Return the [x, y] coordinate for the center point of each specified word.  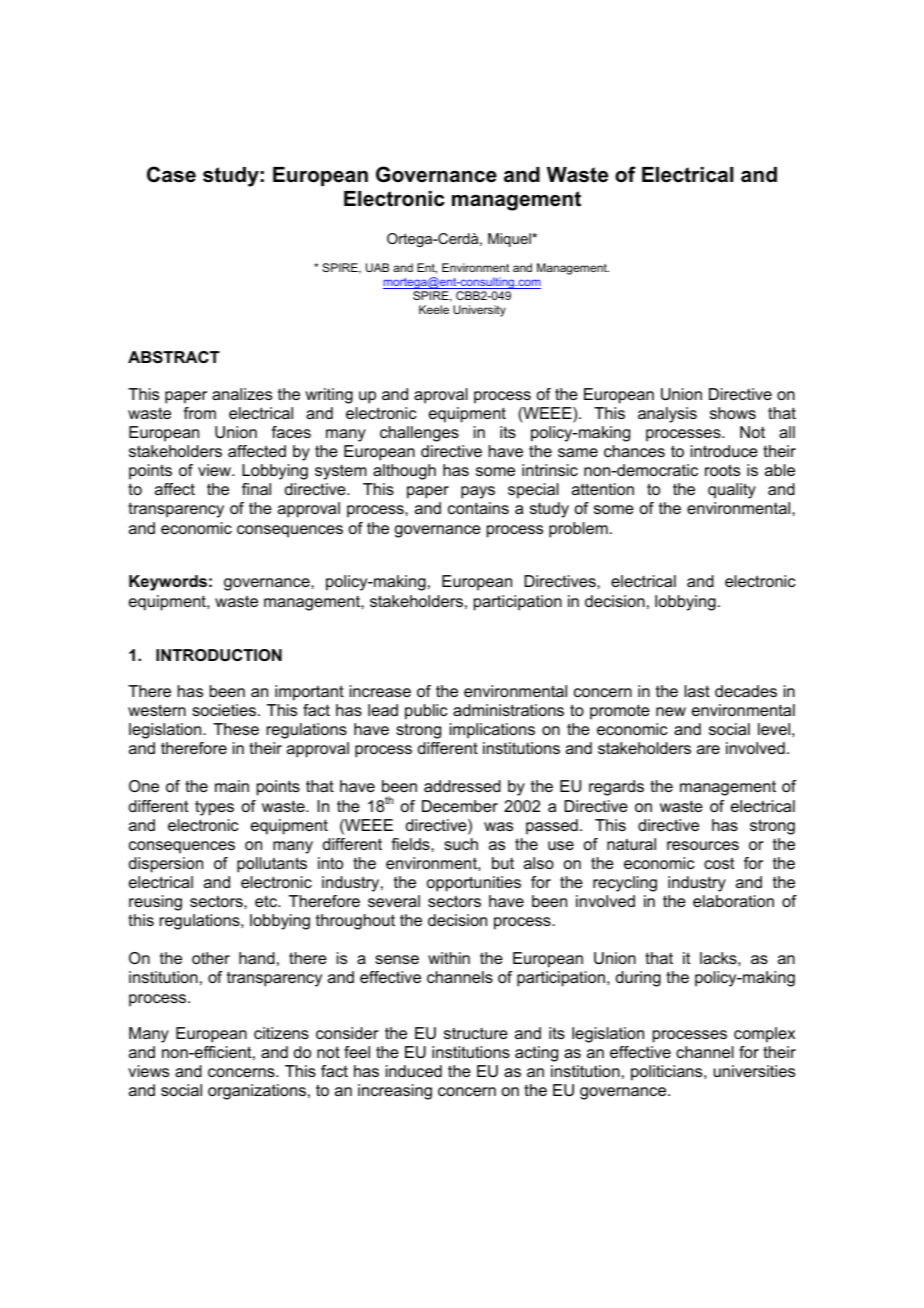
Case [171, 174]
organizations [257, 1092]
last [697, 691]
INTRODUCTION [219, 655]
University [479, 311]
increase [380, 691]
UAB [377, 267]
